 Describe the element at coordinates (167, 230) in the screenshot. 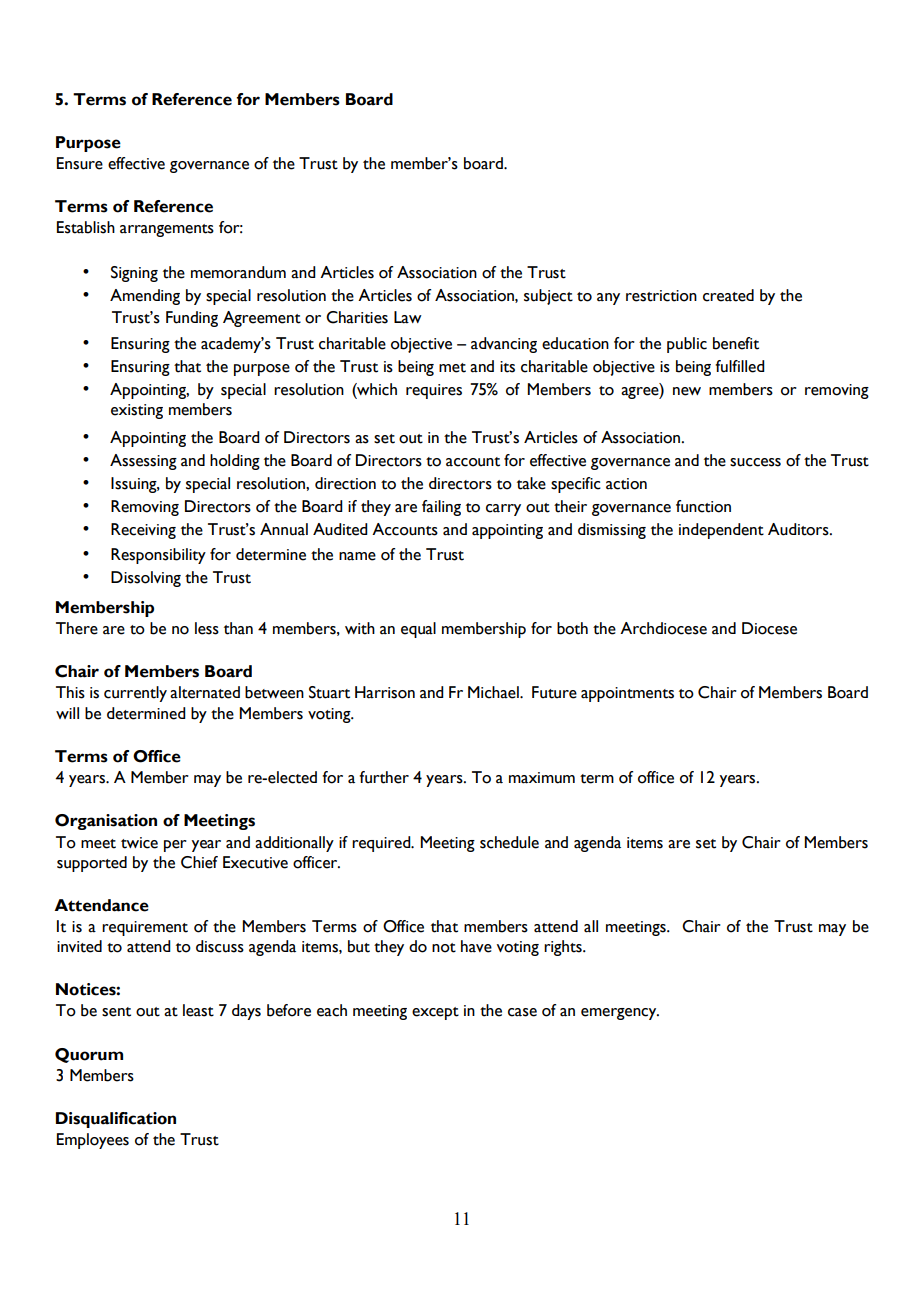

I see `arrangements` at that location.
